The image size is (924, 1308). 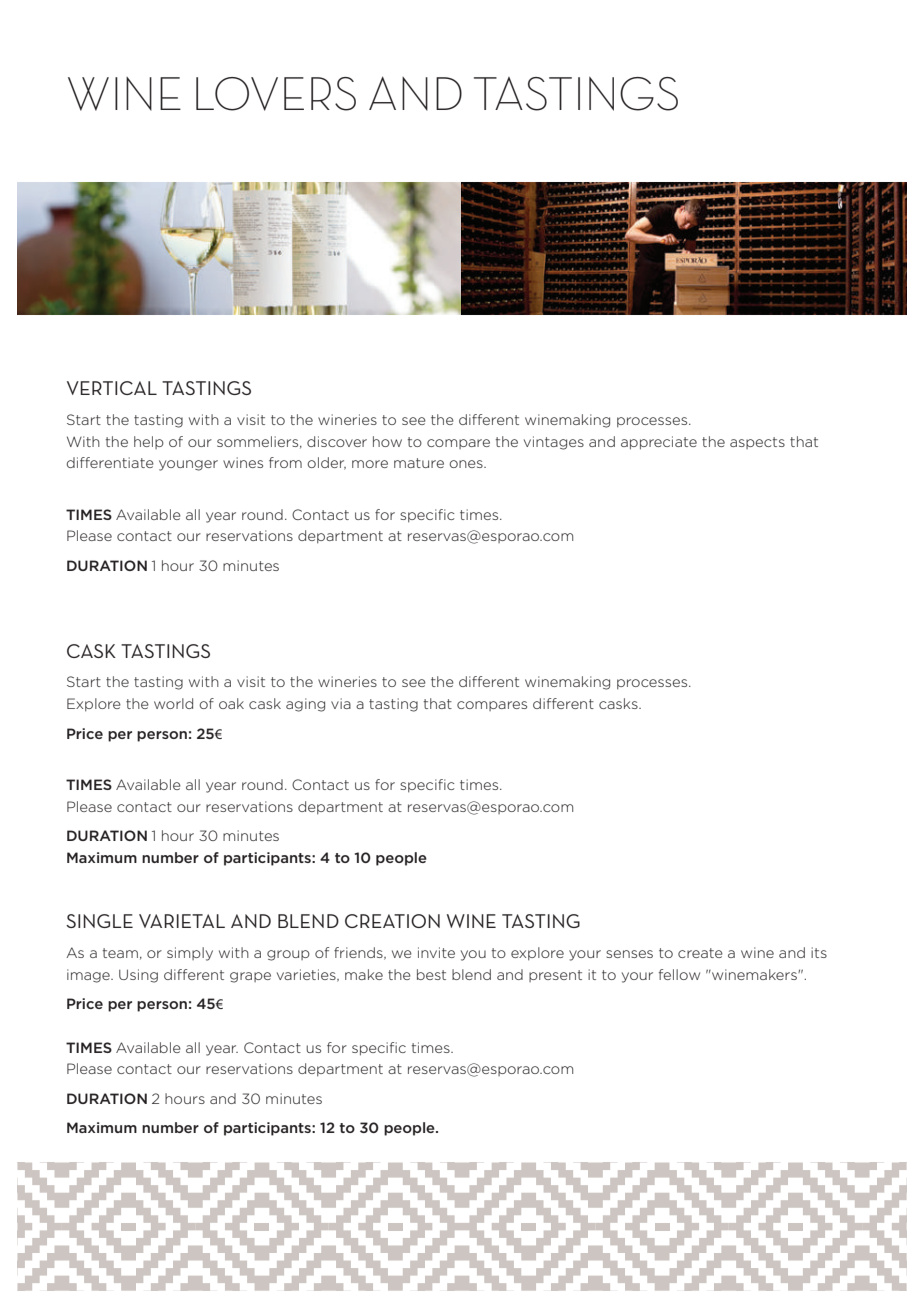 What do you see at coordinates (467, 464) in the screenshot?
I see `ones` at bounding box center [467, 464].
